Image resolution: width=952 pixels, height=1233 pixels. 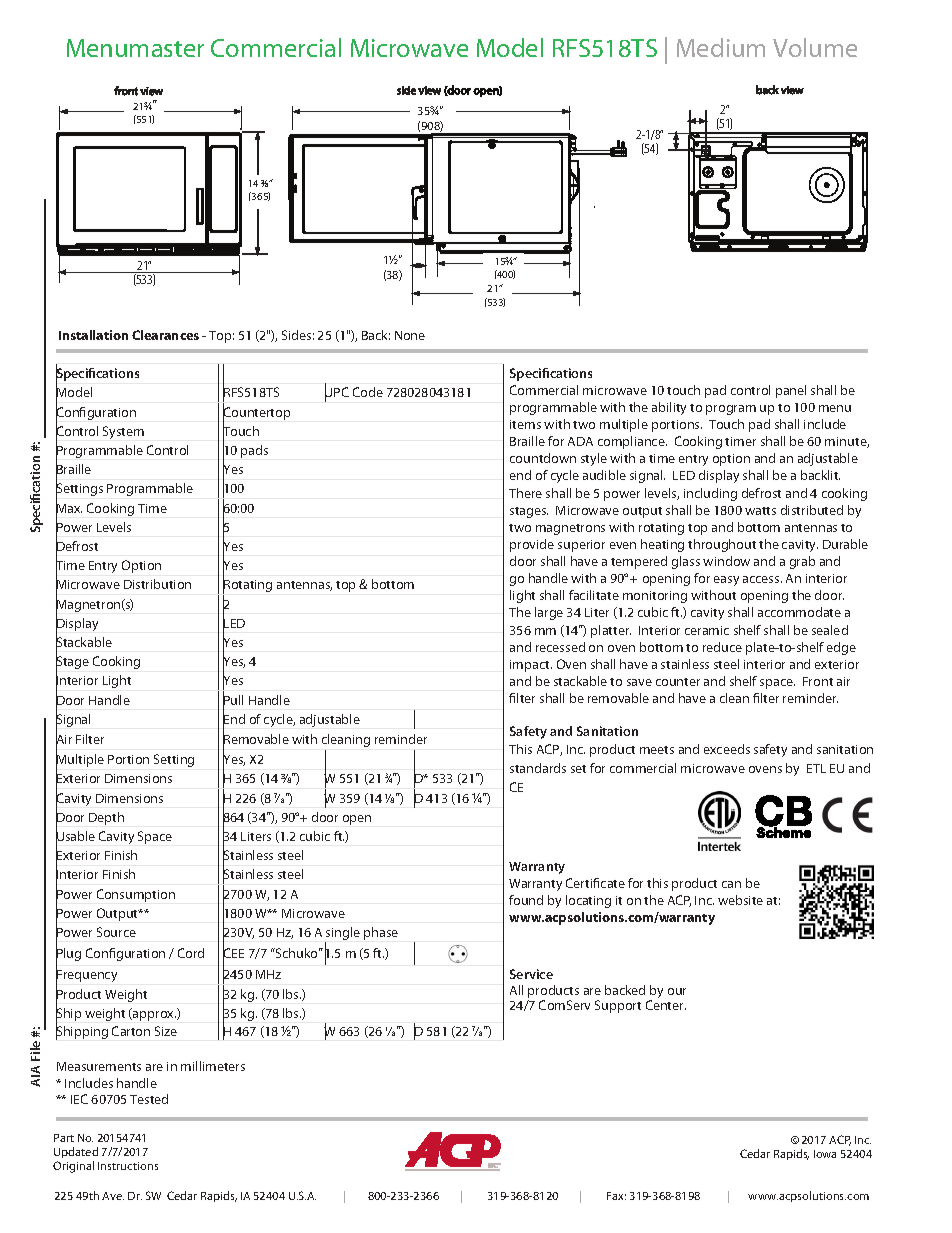 I want to click on Clearances, so click(x=165, y=335).
